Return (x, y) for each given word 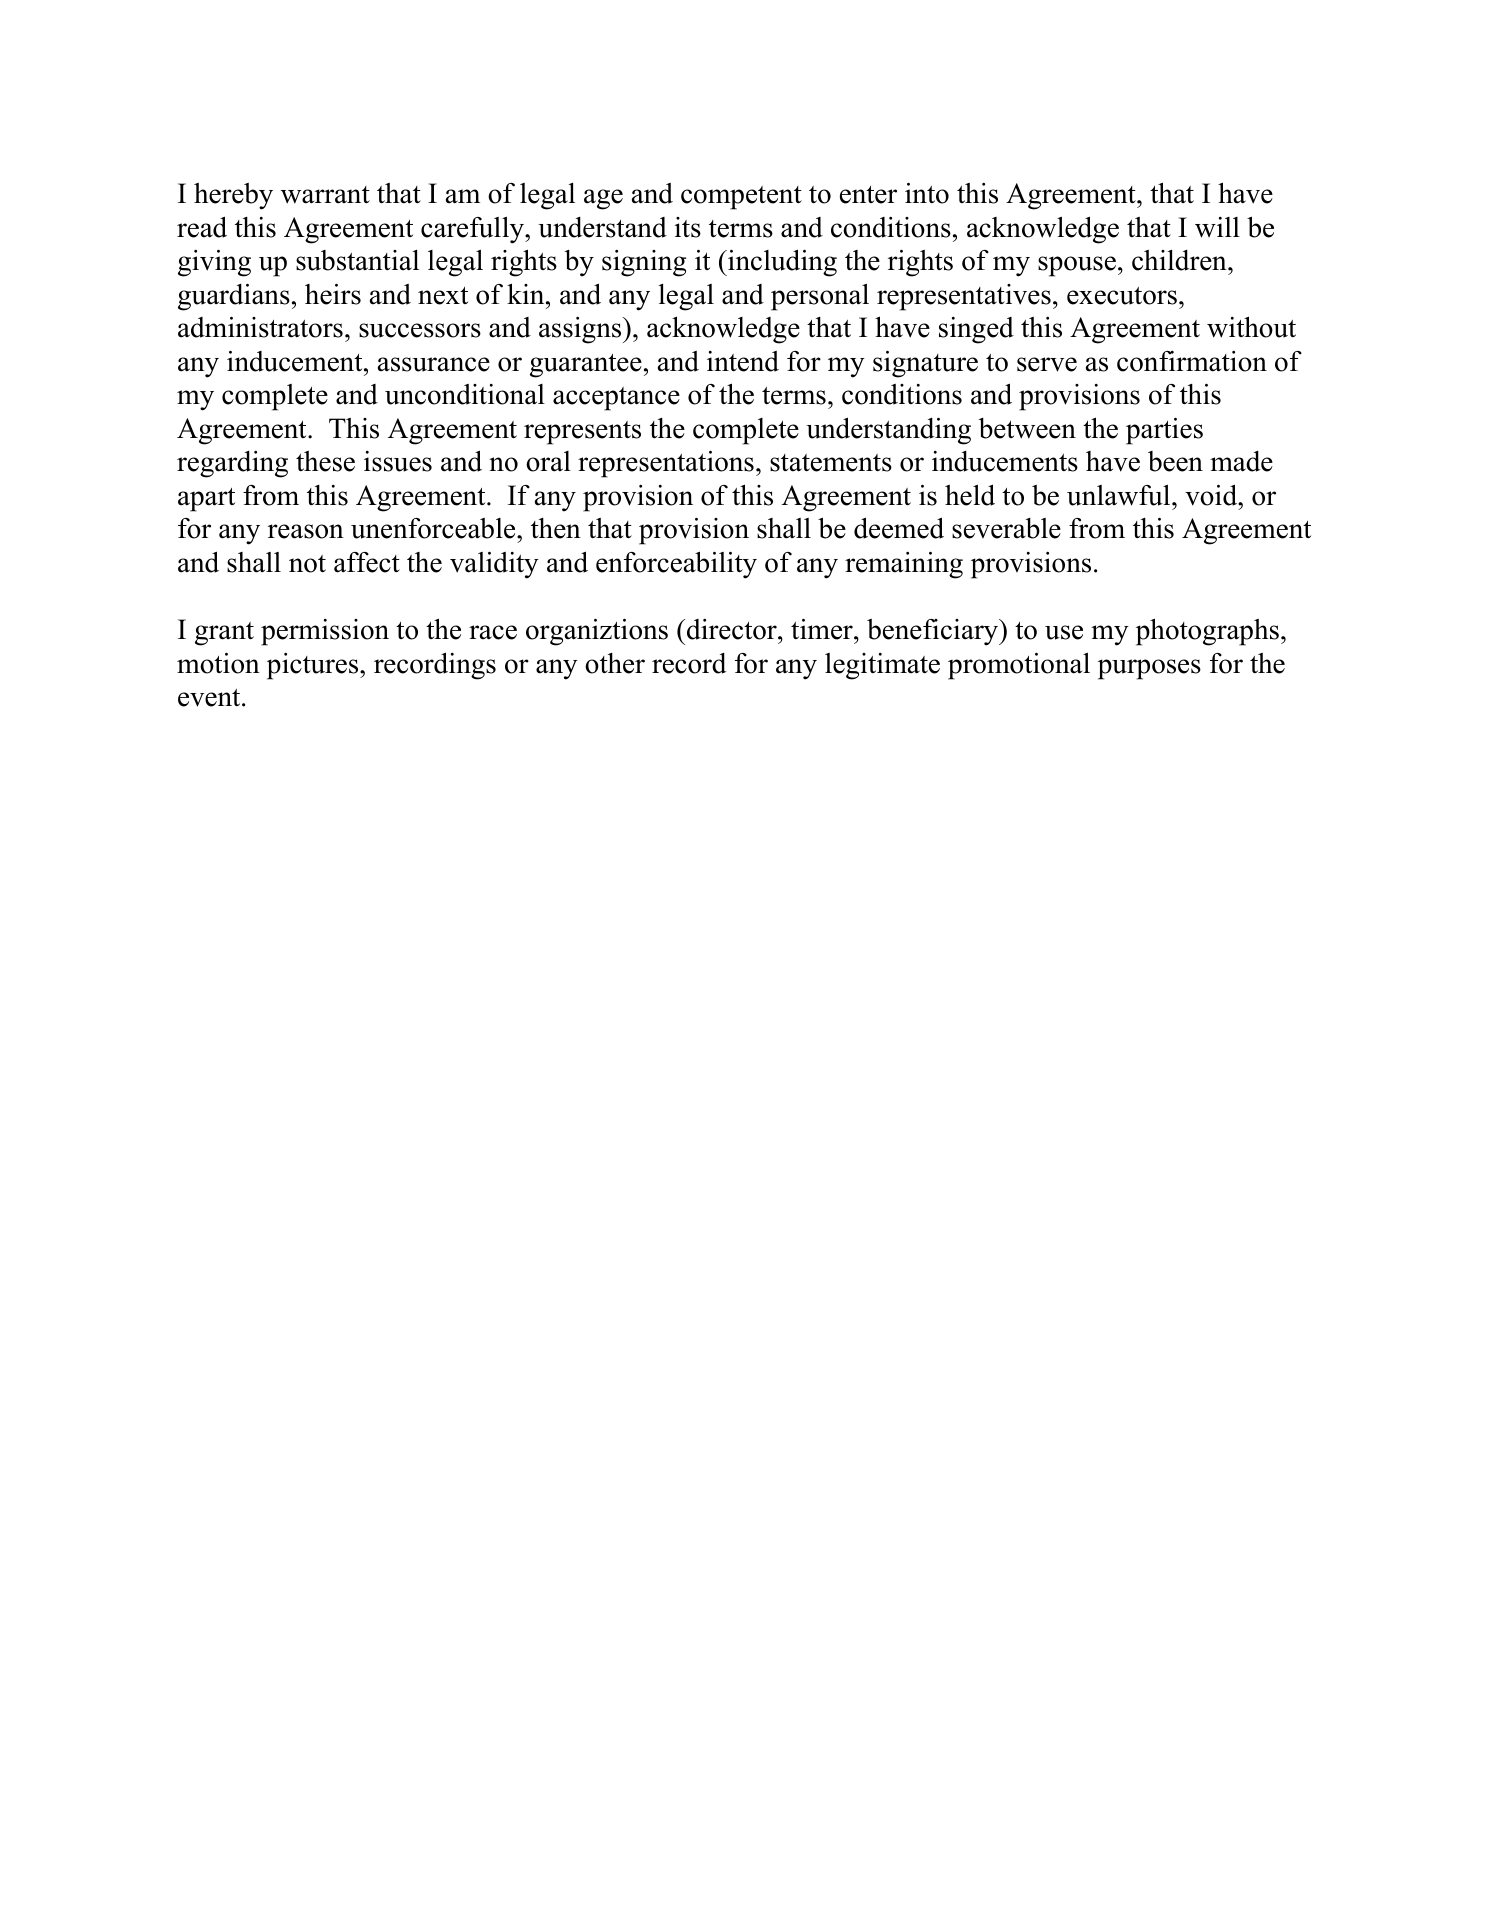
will (1217, 227)
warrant (325, 195)
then (556, 528)
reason (306, 531)
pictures (314, 666)
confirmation (1192, 361)
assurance (434, 364)
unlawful (1120, 495)
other (615, 663)
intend (743, 361)
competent (741, 198)
